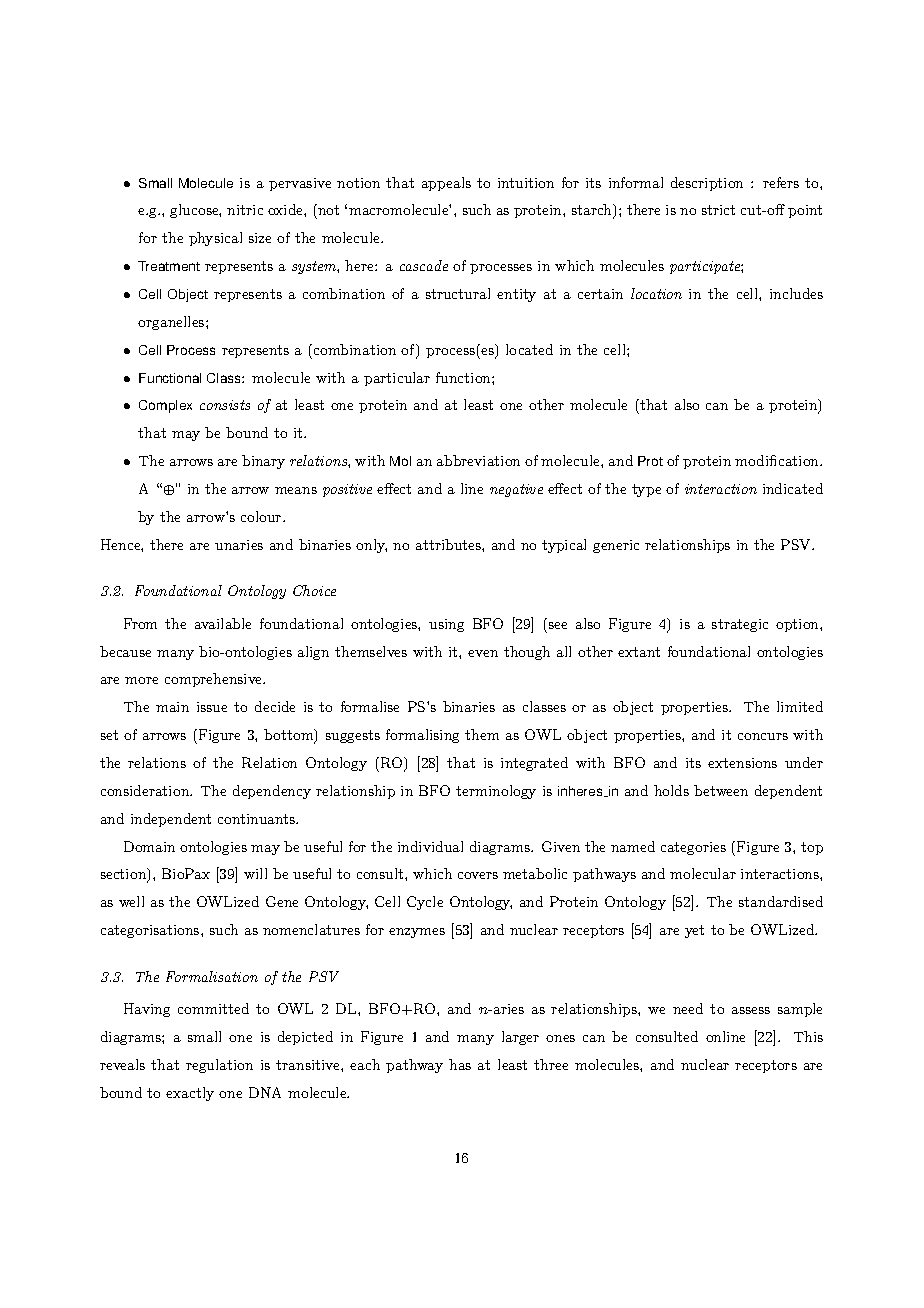  I want to click on strict, so click(718, 210).
